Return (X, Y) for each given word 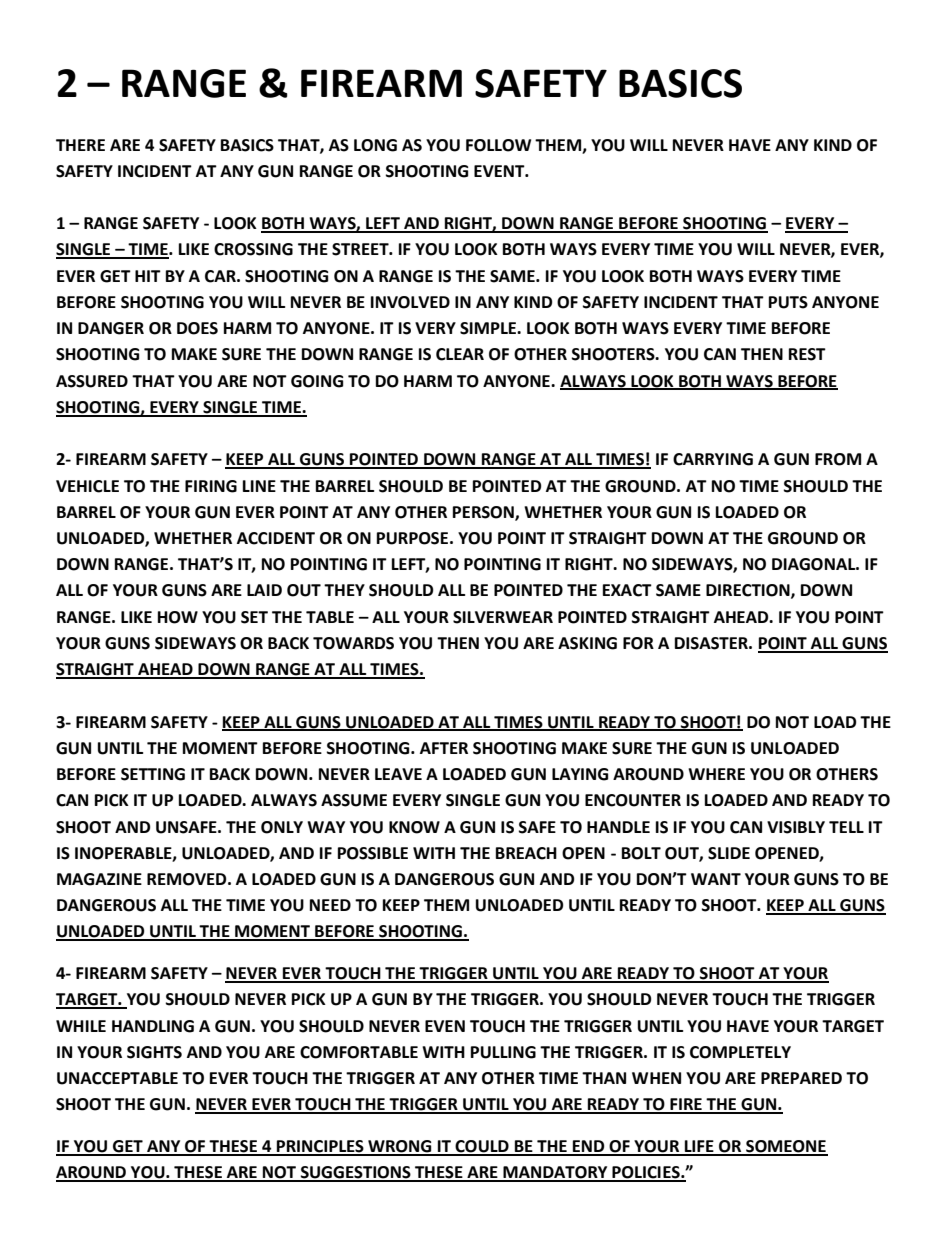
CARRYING (713, 459)
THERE (80, 145)
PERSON (484, 513)
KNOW (414, 827)
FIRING (211, 486)
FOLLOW (498, 145)
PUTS (788, 302)
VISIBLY (796, 827)
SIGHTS (154, 1052)
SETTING (153, 774)
